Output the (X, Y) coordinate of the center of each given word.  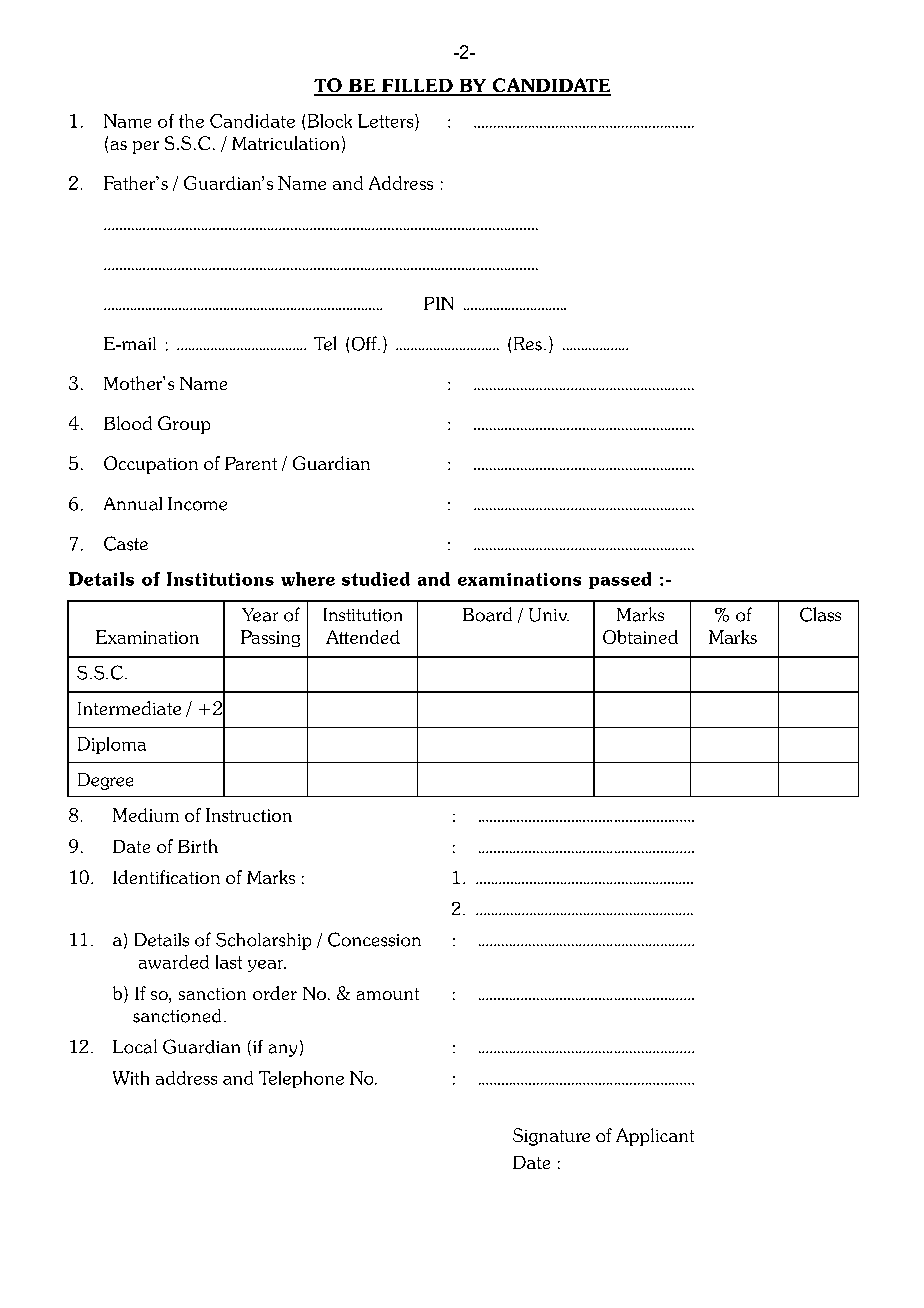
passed (620, 580)
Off (365, 343)
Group (184, 425)
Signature (551, 1137)
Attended (363, 637)
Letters (387, 121)
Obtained (640, 637)
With (131, 1078)
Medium (146, 815)
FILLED (417, 87)
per (146, 147)
